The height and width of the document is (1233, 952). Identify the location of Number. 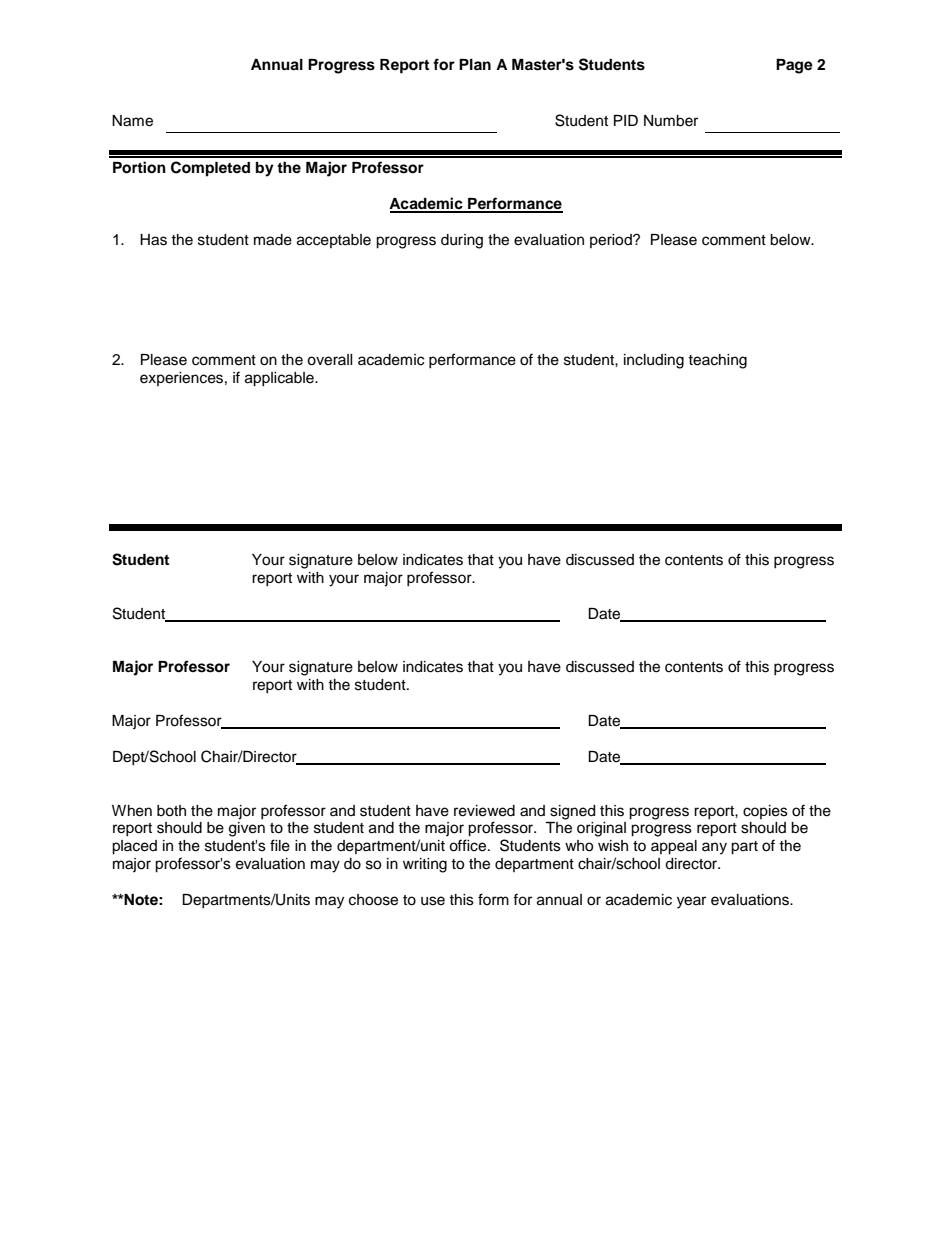
(671, 121).
